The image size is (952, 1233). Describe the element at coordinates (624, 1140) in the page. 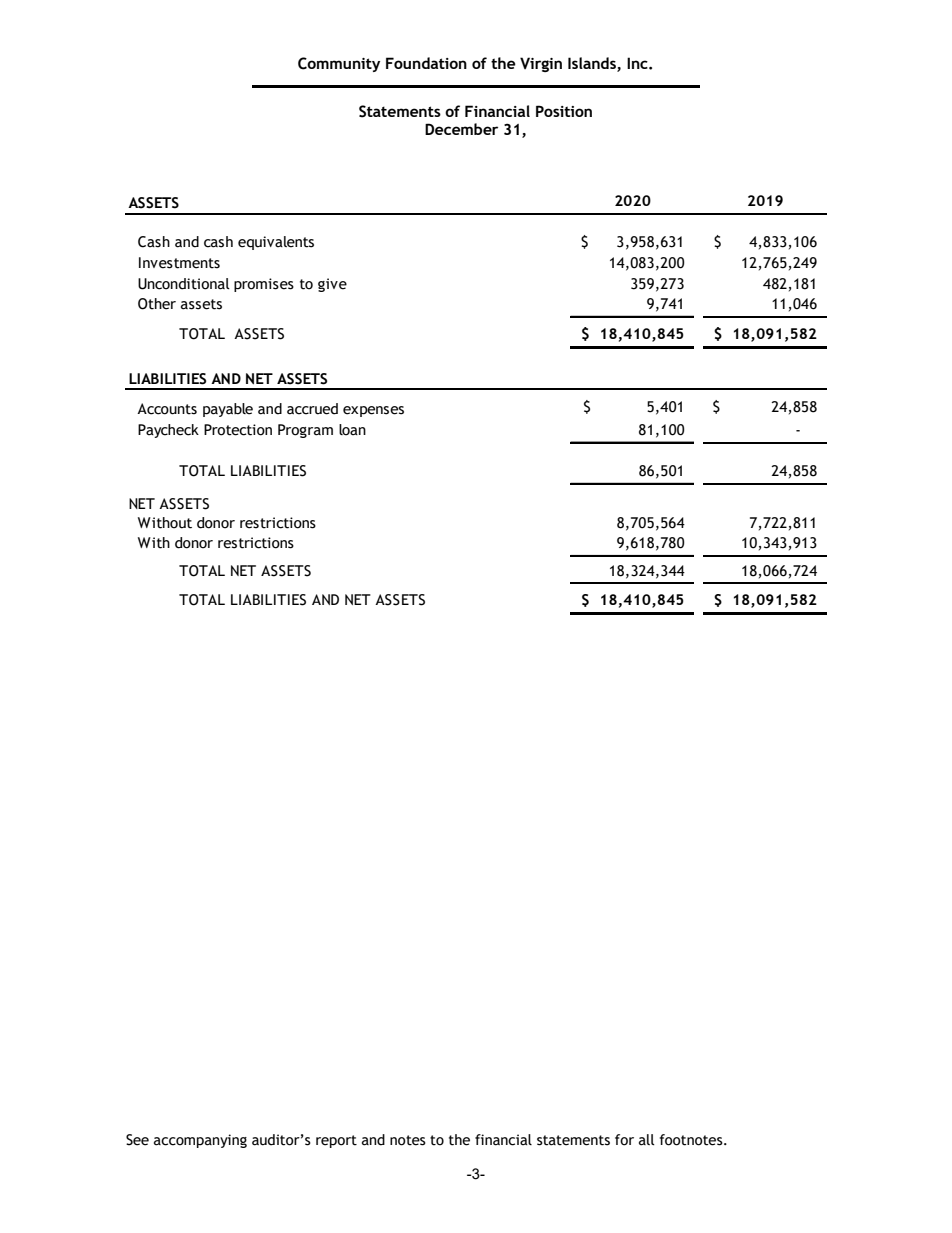

I see `for` at that location.
